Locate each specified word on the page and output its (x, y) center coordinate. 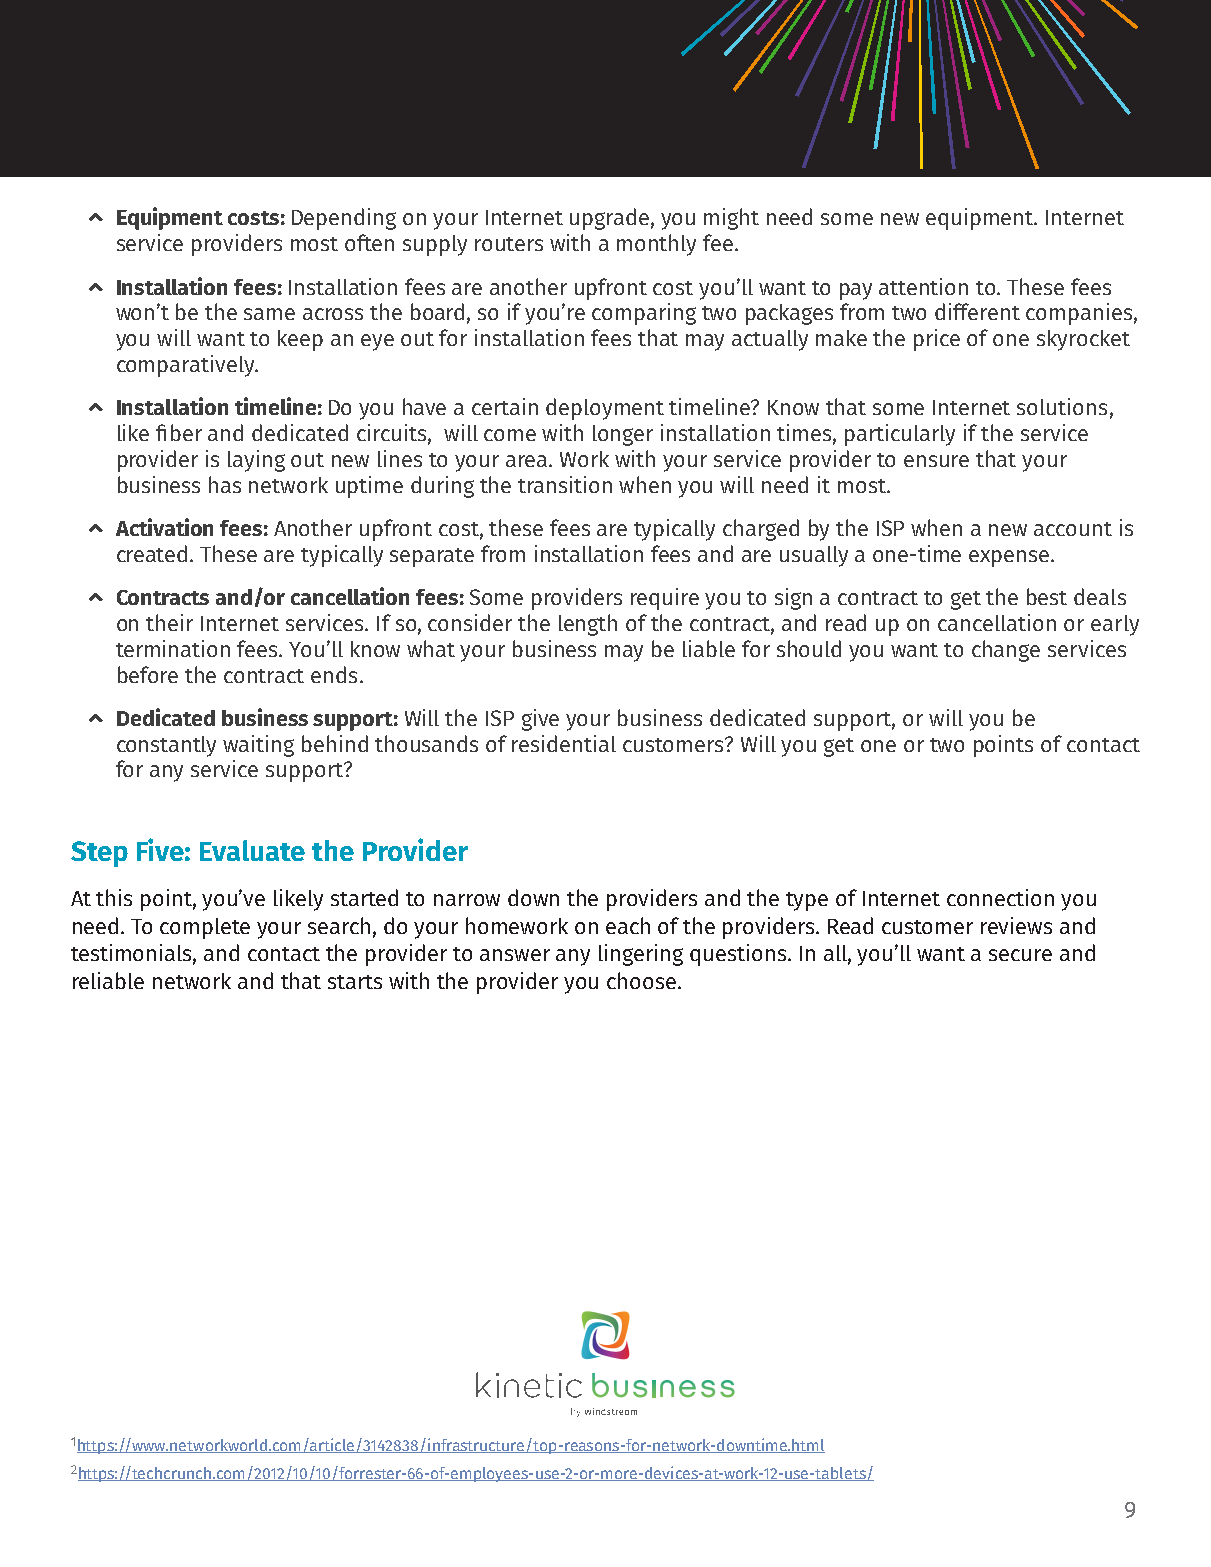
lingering (641, 955)
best (1047, 596)
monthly (656, 245)
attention (923, 286)
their (169, 622)
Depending (344, 219)
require (665, 599)
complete (205, 928)
